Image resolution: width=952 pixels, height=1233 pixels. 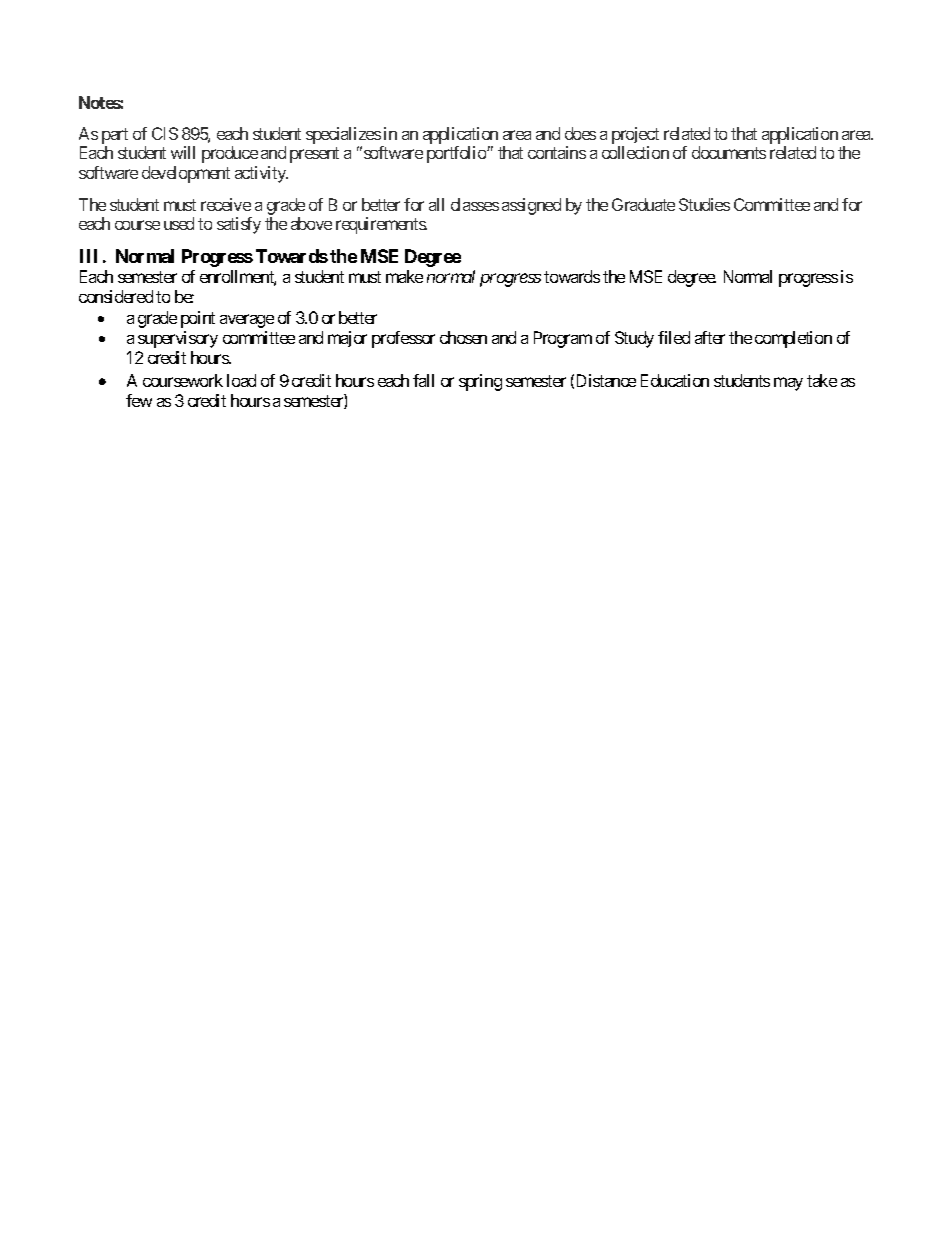 I want to click on CIS, so click(x=165, y=133).
